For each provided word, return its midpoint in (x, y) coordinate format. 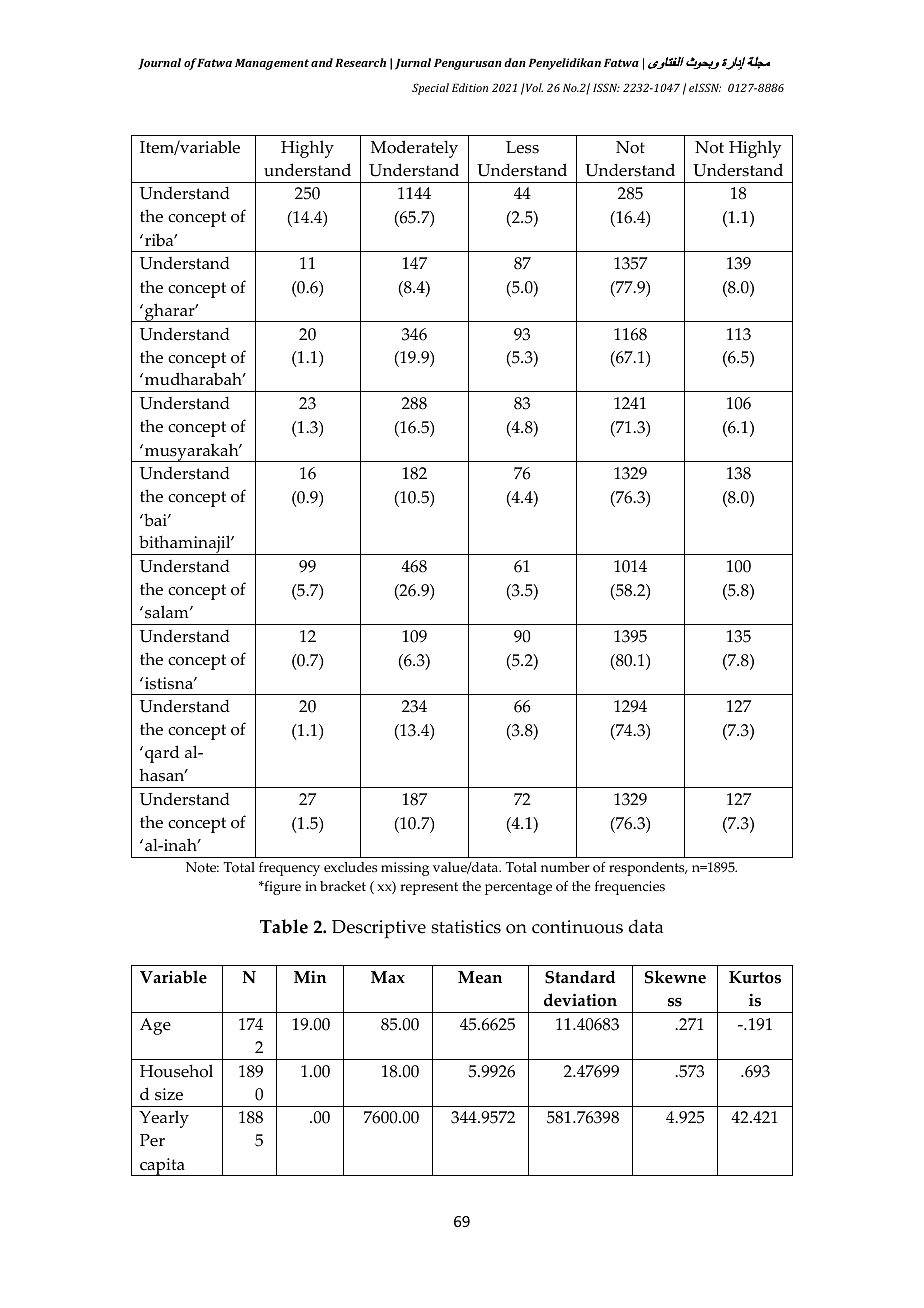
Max (388, 977)
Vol (533, 87)
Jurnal (413, 64)
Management (272, 64)
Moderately (414, 149)
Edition (470, 87)
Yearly (164, 1119)
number (565, 867)
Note (202, 867)
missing (405, 869)
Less (522, 147)
